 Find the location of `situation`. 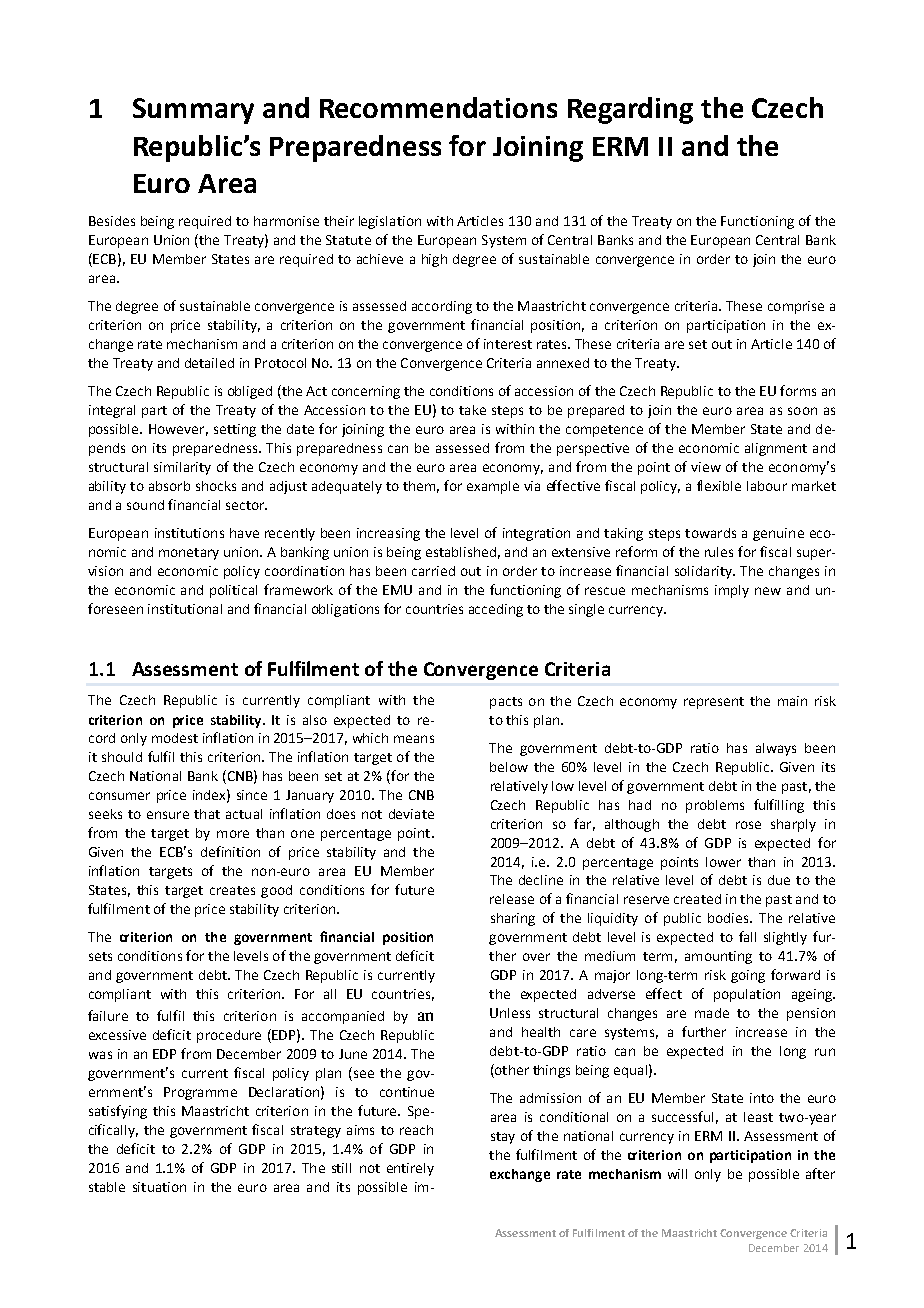

situation is located at coordinates (159, 1187).
